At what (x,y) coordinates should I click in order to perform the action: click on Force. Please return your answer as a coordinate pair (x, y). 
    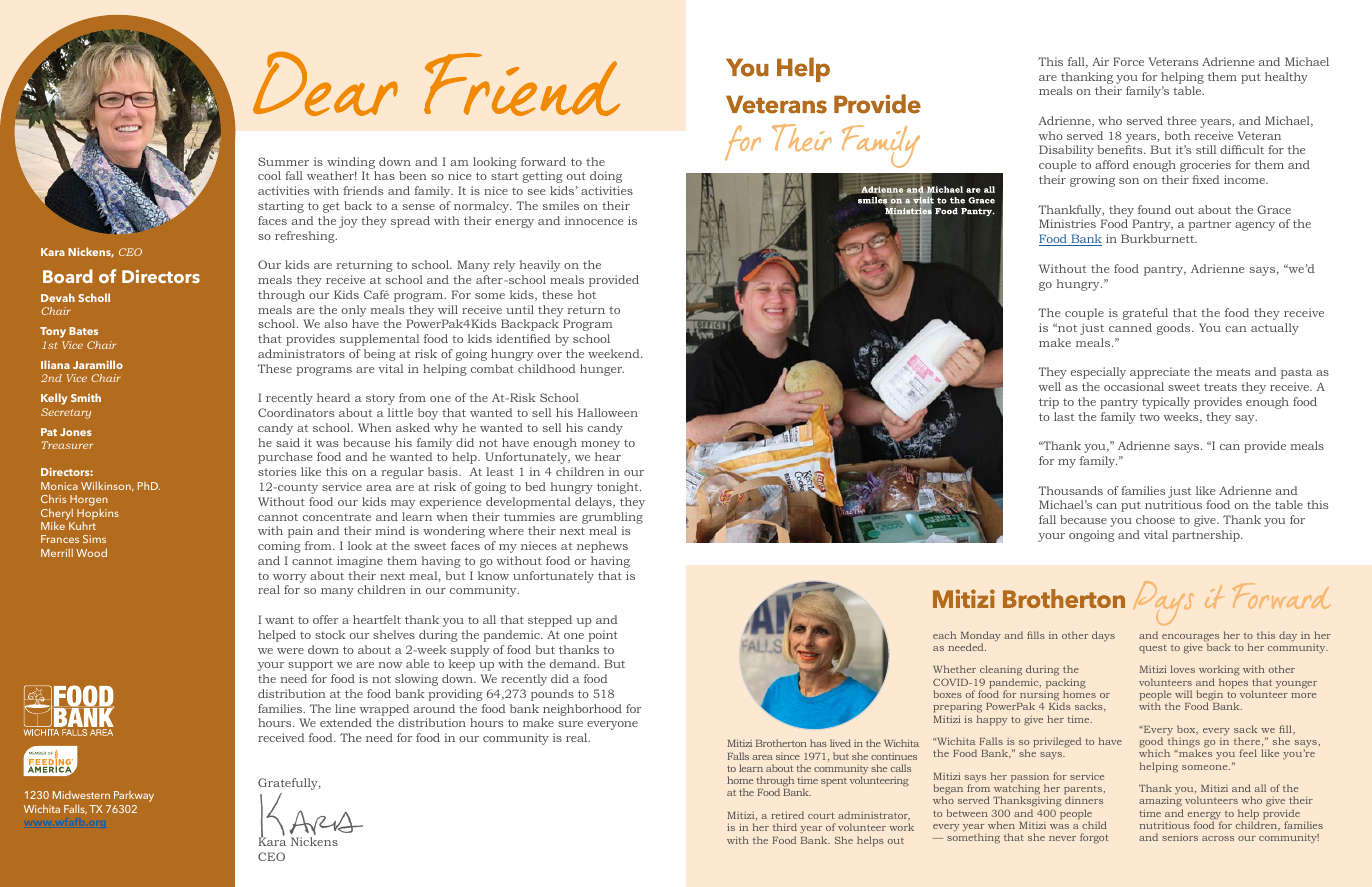
    Looking at the image, I should click on (1128, 61).
